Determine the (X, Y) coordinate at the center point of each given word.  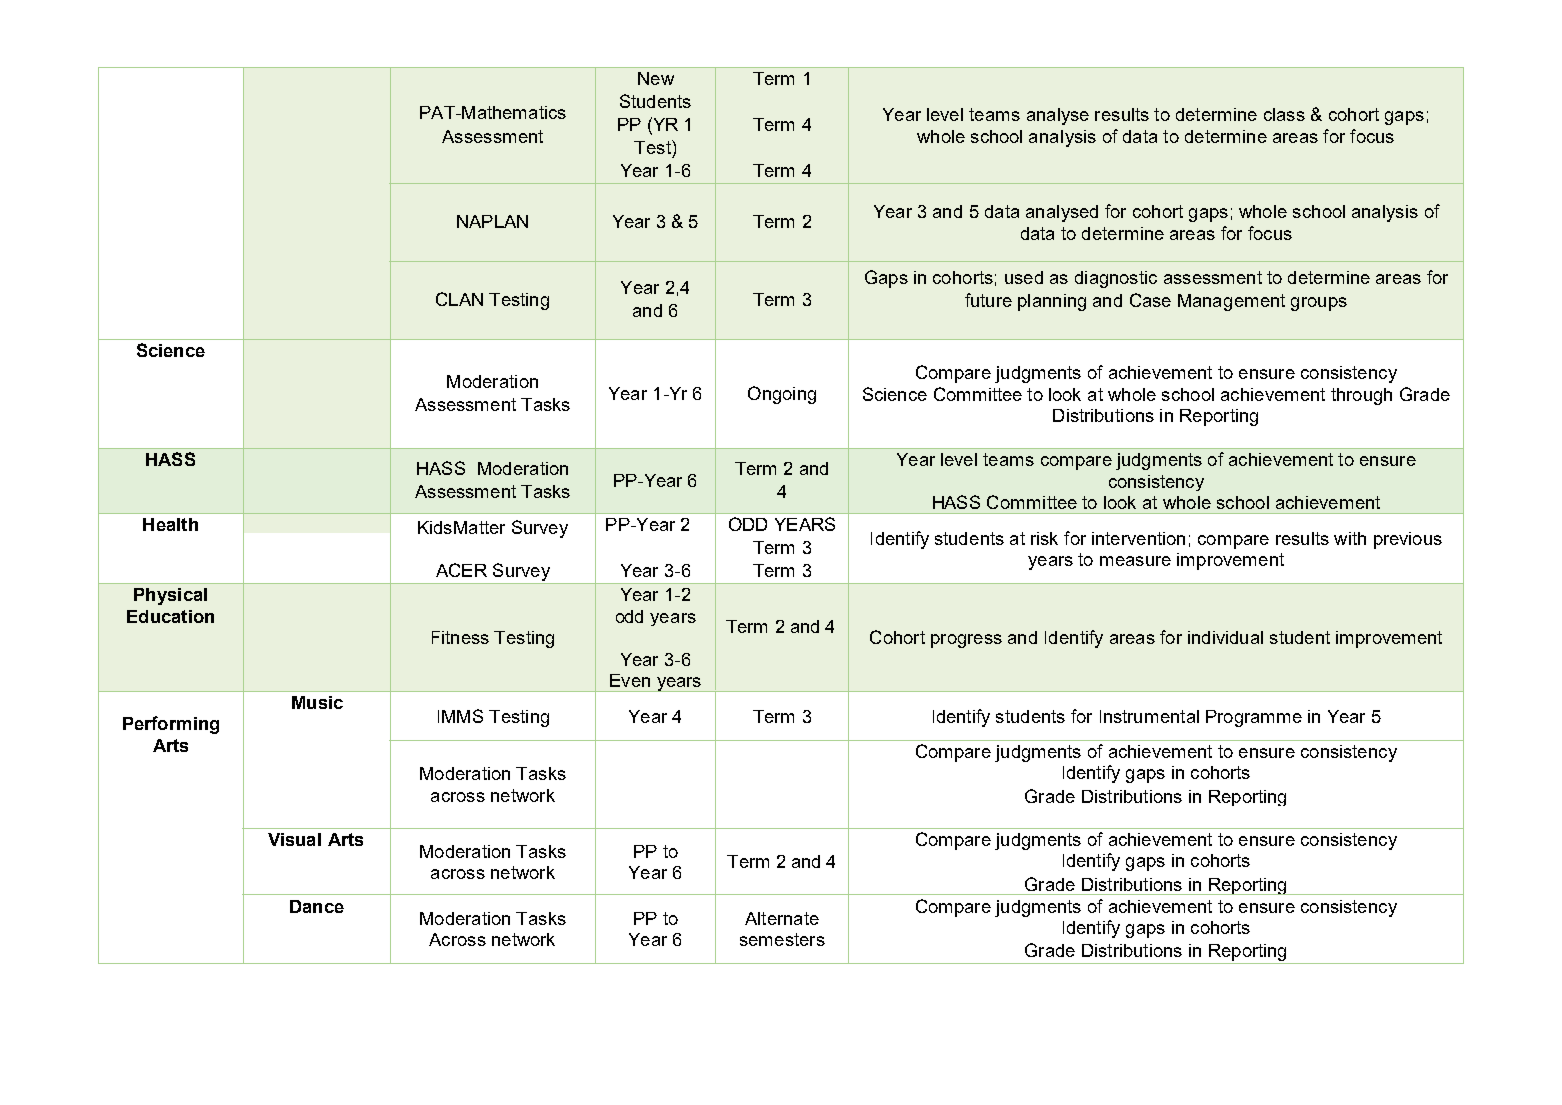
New (656, 78)
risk (1044, 538)
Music (317, 702)
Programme (1254, 718)
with (1350, 538)
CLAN (459, 299)
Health (170, 524)
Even (630, 680)
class (1284, 114)
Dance (317, 906)
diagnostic (1116, 279)
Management (1231, 302)
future (988, 300)
